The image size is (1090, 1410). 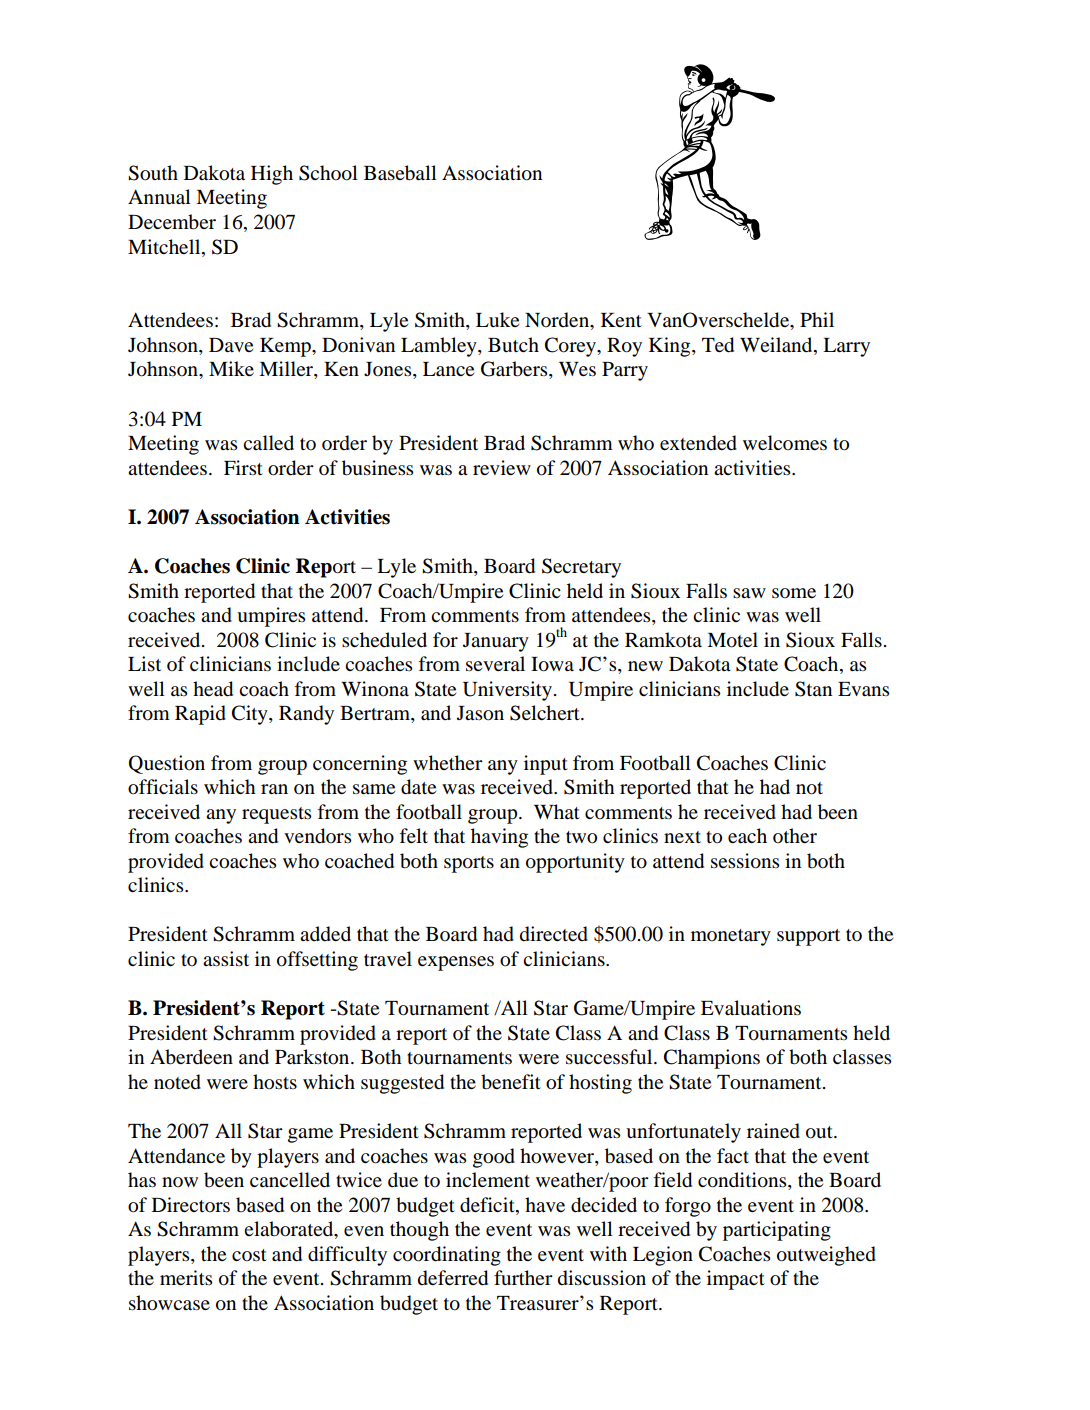 I want to click on Stan, so click(x=813, y=689).
